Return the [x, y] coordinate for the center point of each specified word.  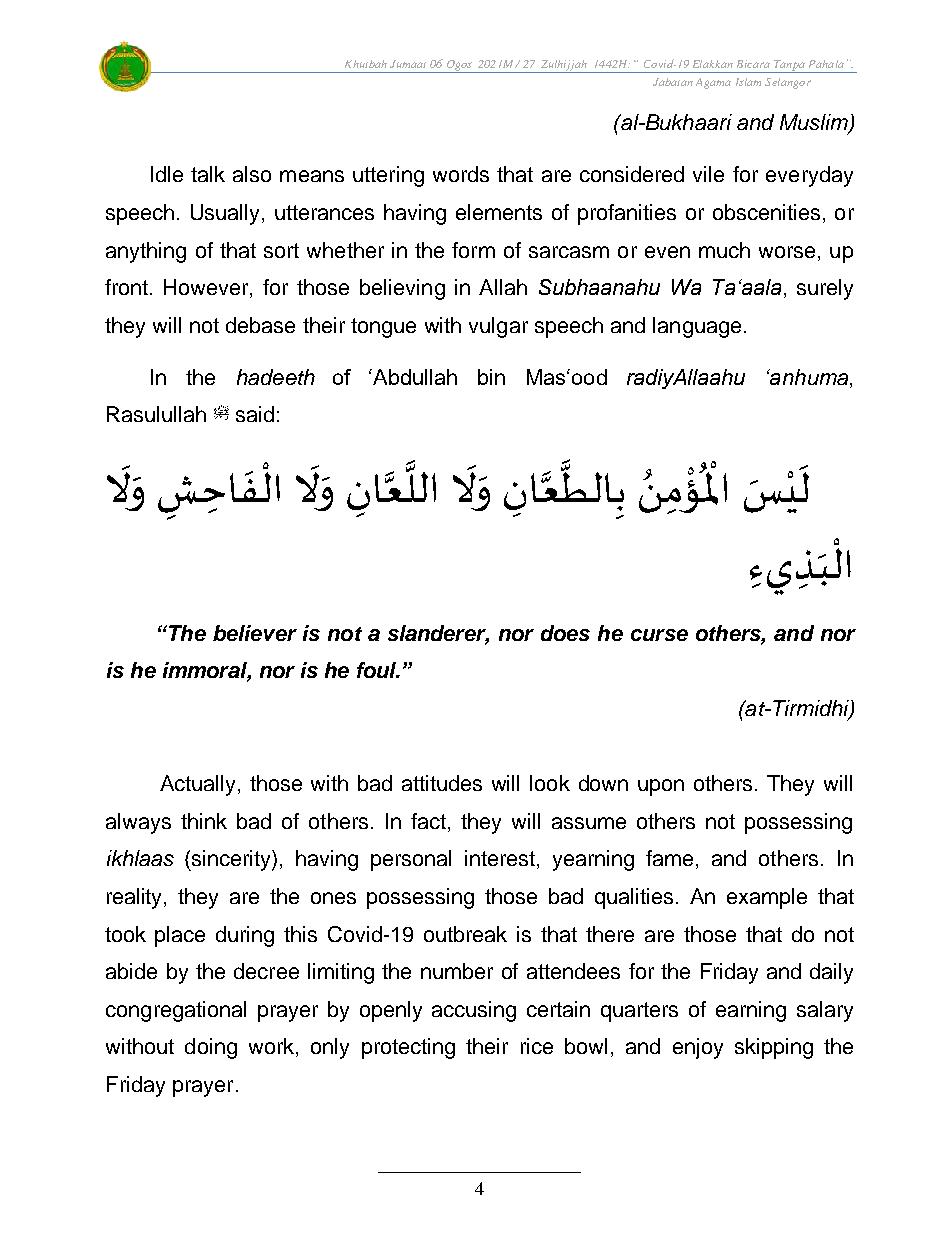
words [461, 174]
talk [208, 174]
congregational [176, 1011]
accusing [474, 1011]
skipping [774, 1048]
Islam [748, 82]
